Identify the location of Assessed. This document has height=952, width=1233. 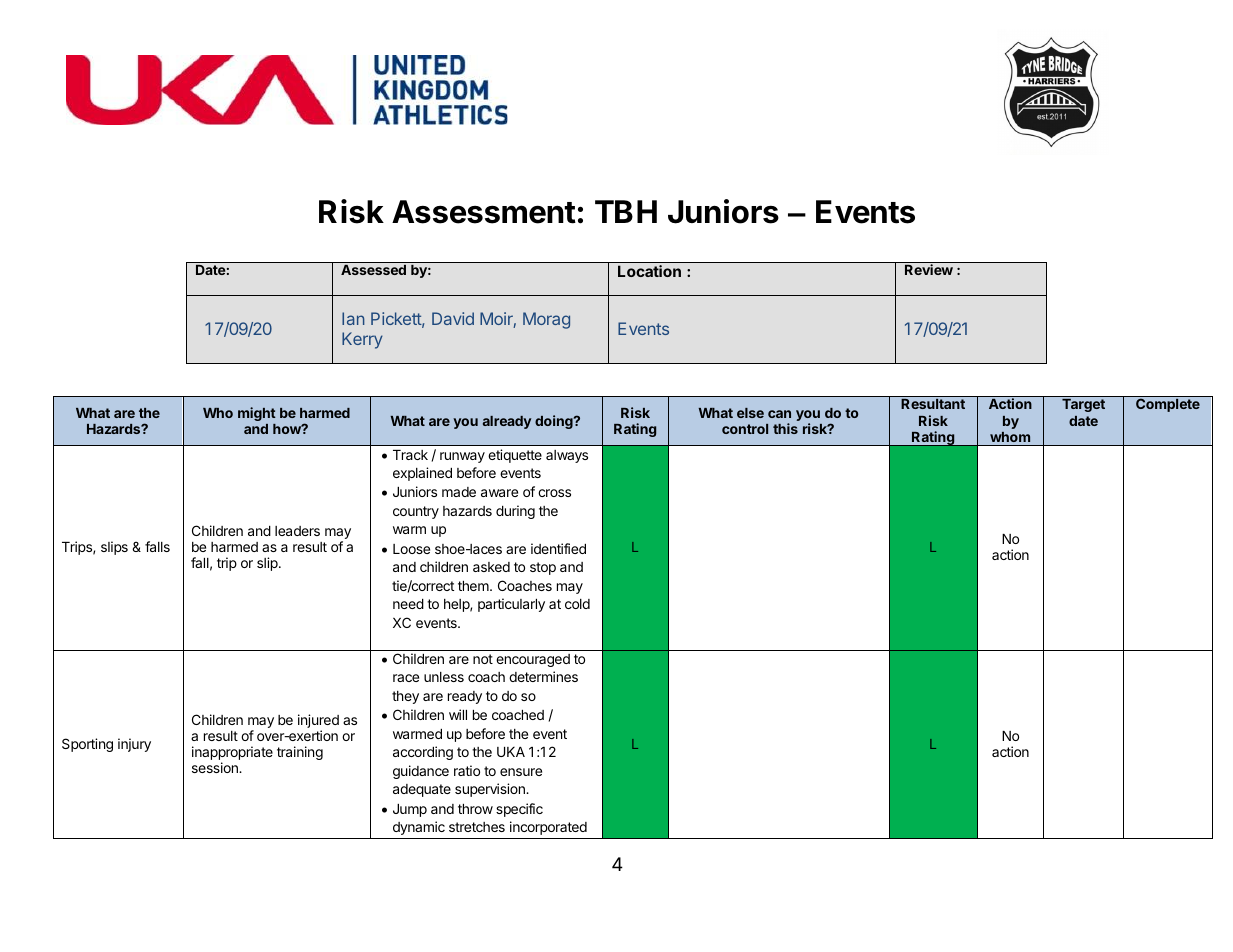
(373, 270).
